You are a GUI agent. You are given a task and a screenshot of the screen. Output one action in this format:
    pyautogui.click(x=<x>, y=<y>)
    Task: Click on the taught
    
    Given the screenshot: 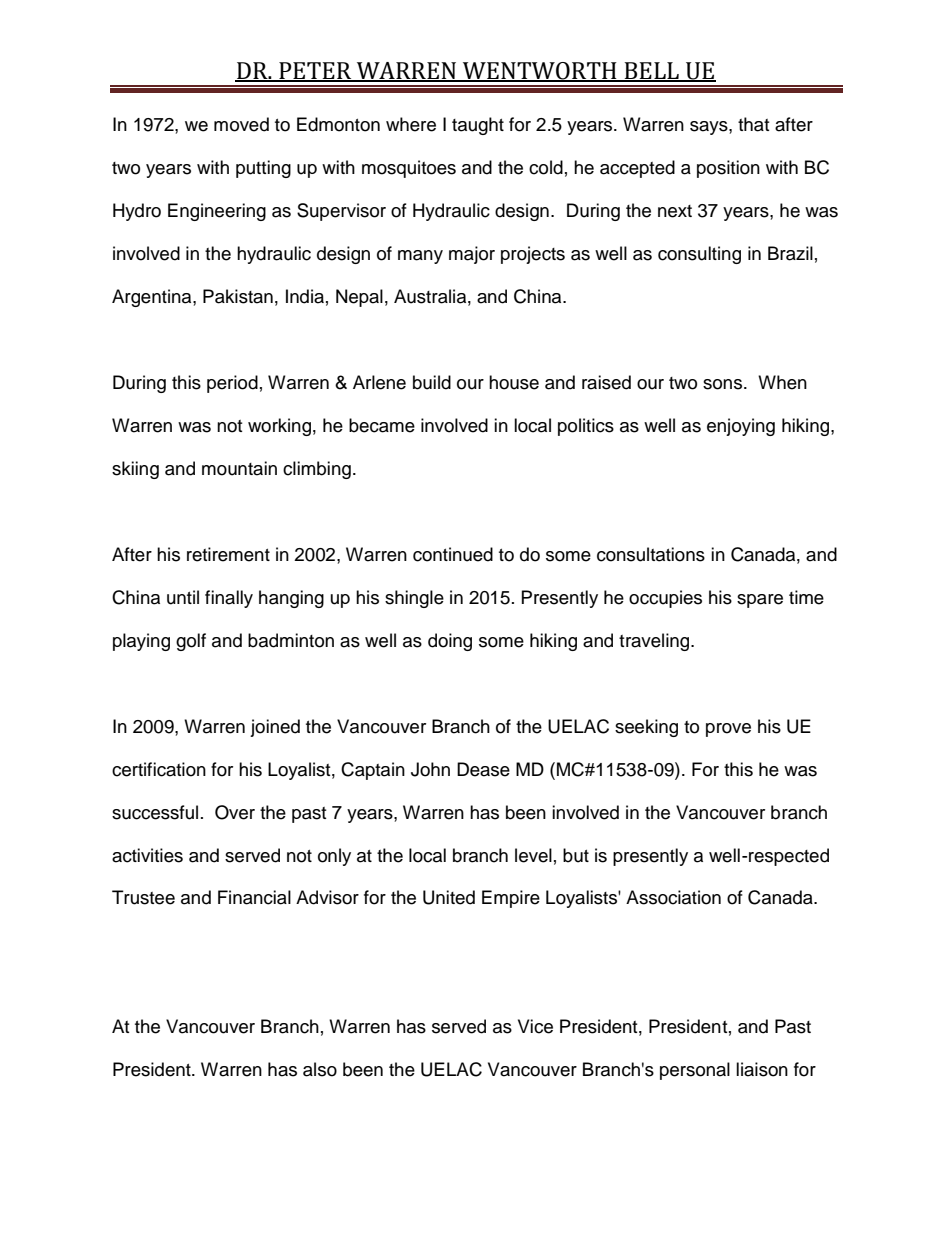 What is the action you would take?
    pyautogui.click(x=478, y=126)
